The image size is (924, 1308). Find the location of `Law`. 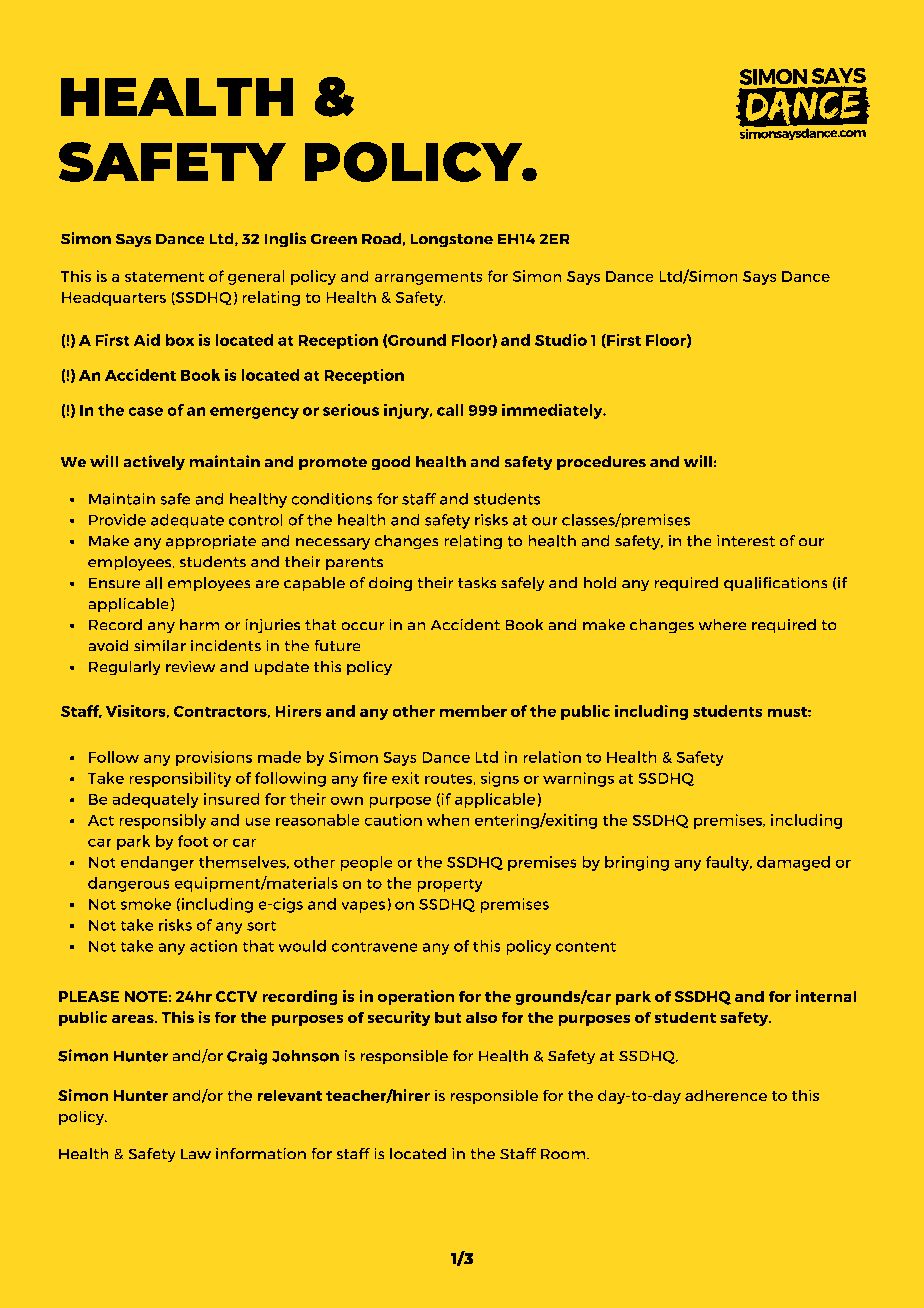

Law is located at coordinates (196, 1154).
